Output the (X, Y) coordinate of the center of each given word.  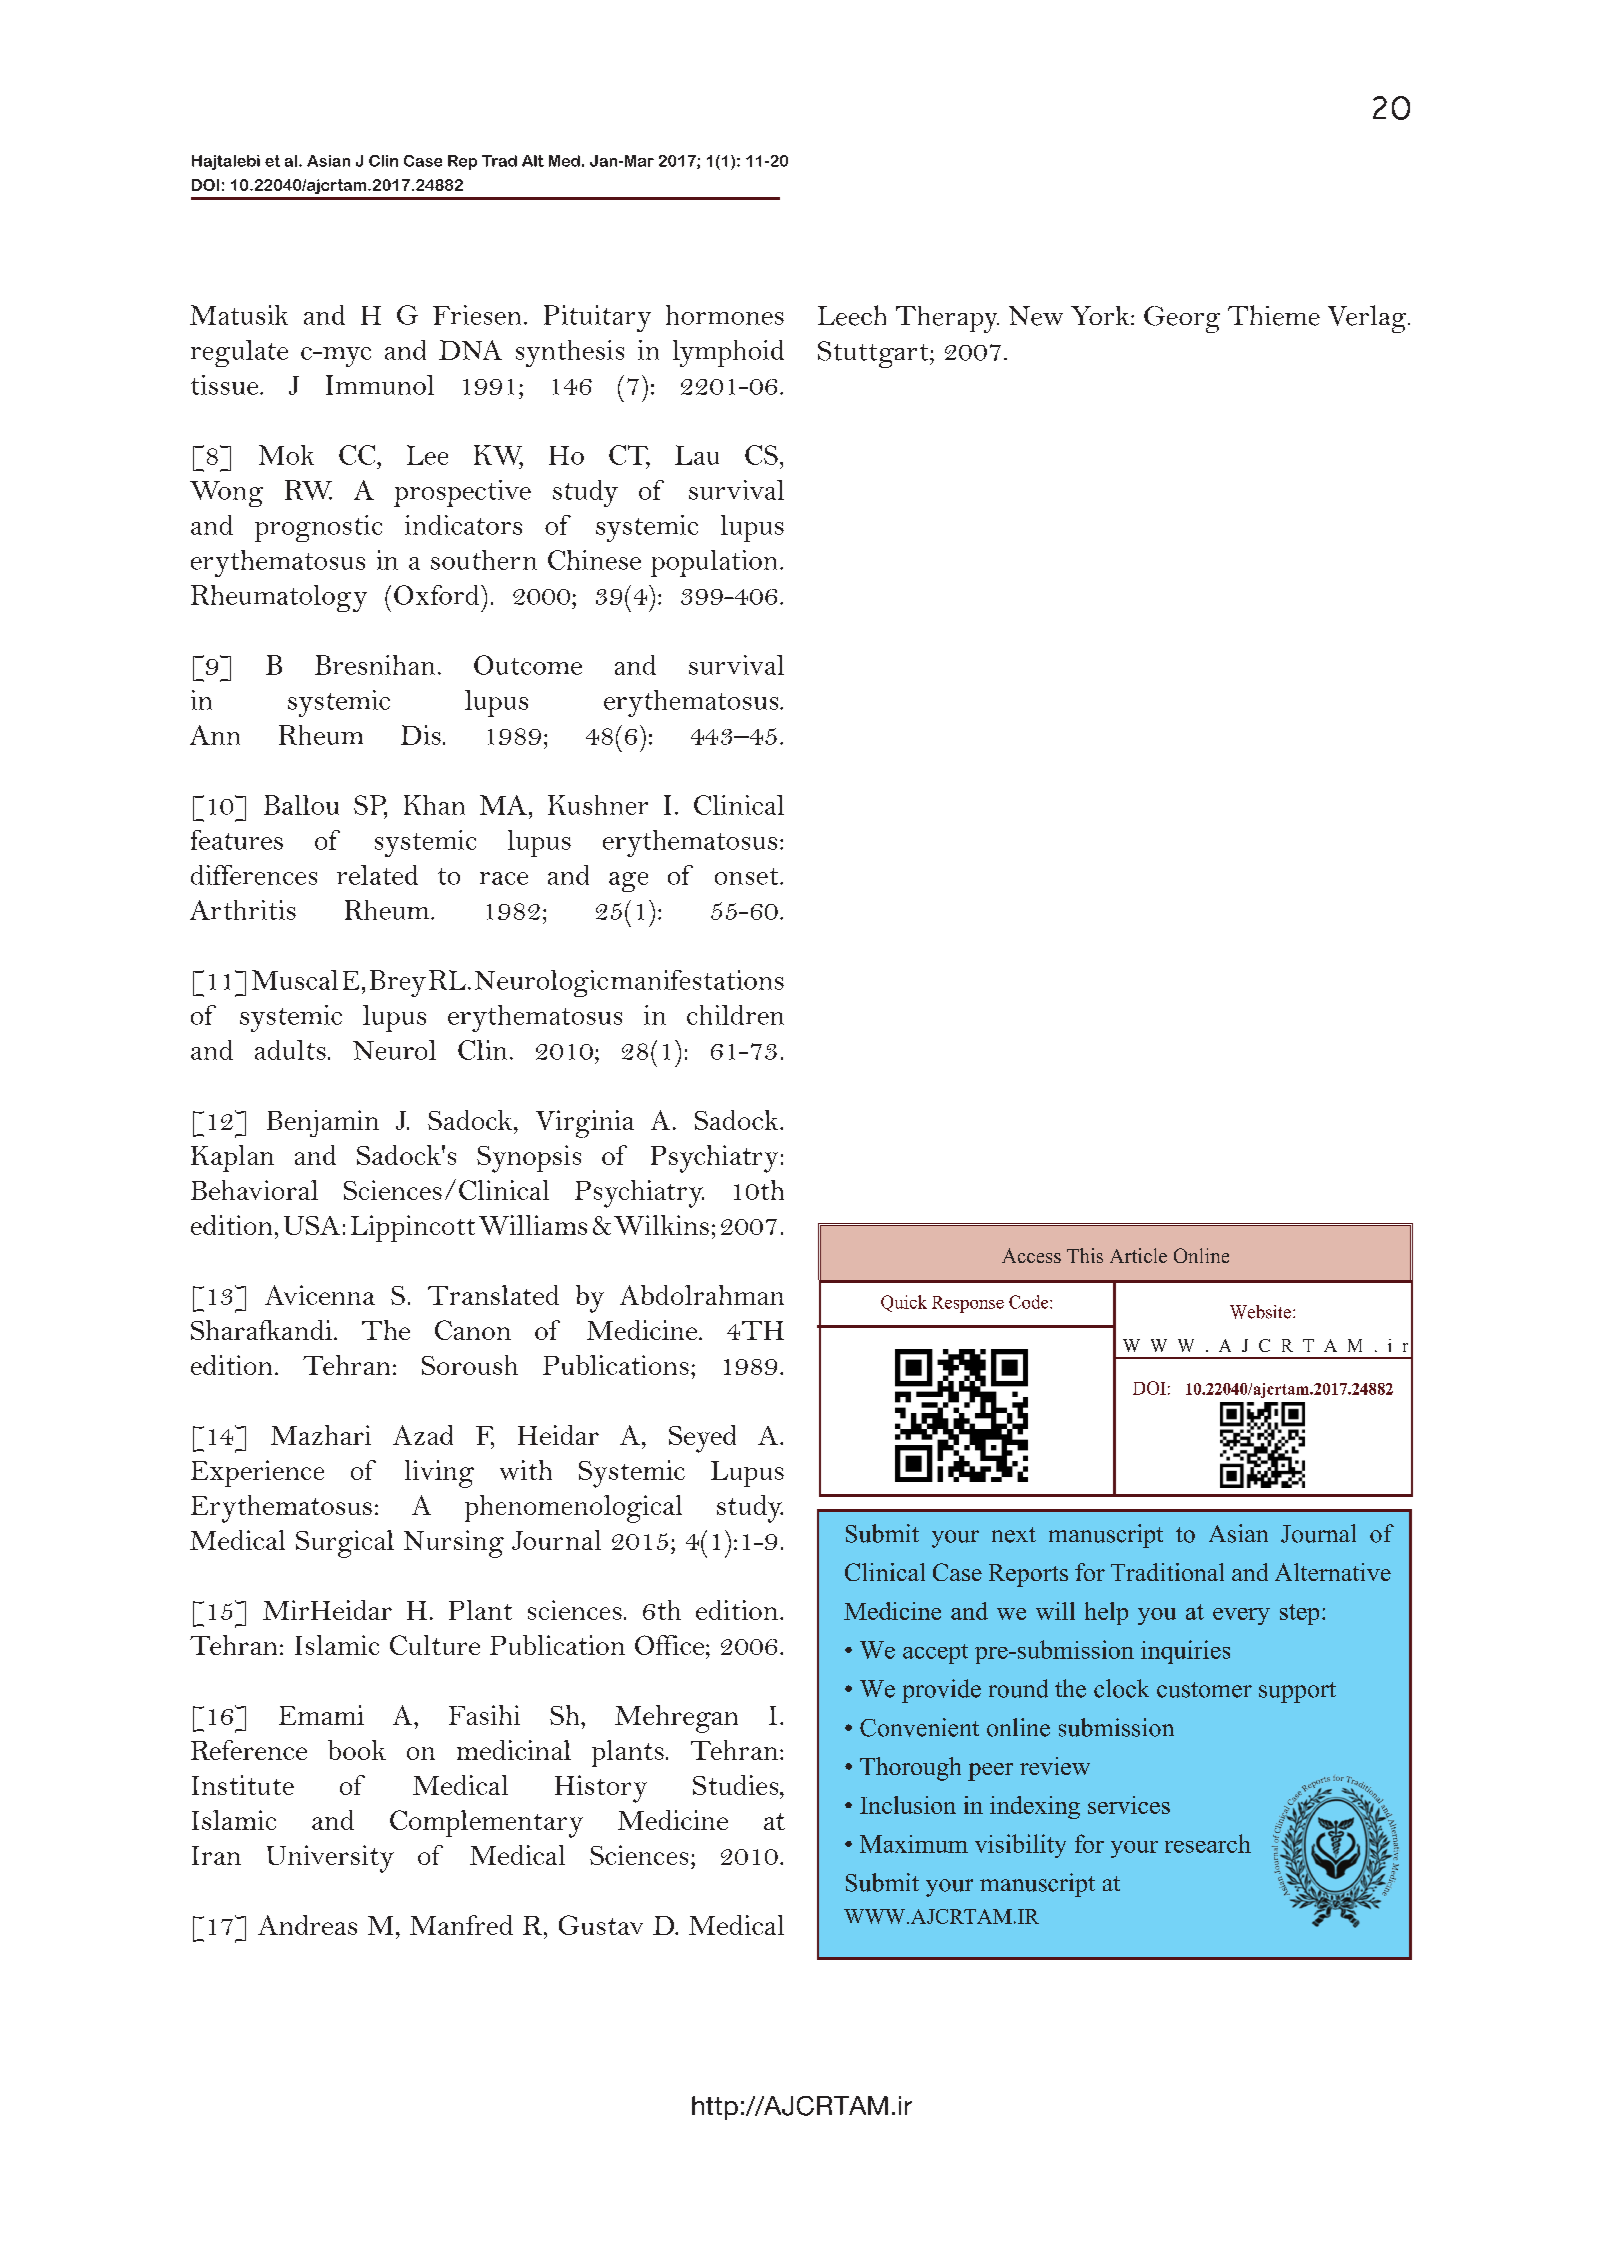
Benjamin (323, 1123)
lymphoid (728, 353)
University (330, 1859)
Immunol (380, 385)
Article (1138, 1255)
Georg (1182, 319)
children (735, 1015)
